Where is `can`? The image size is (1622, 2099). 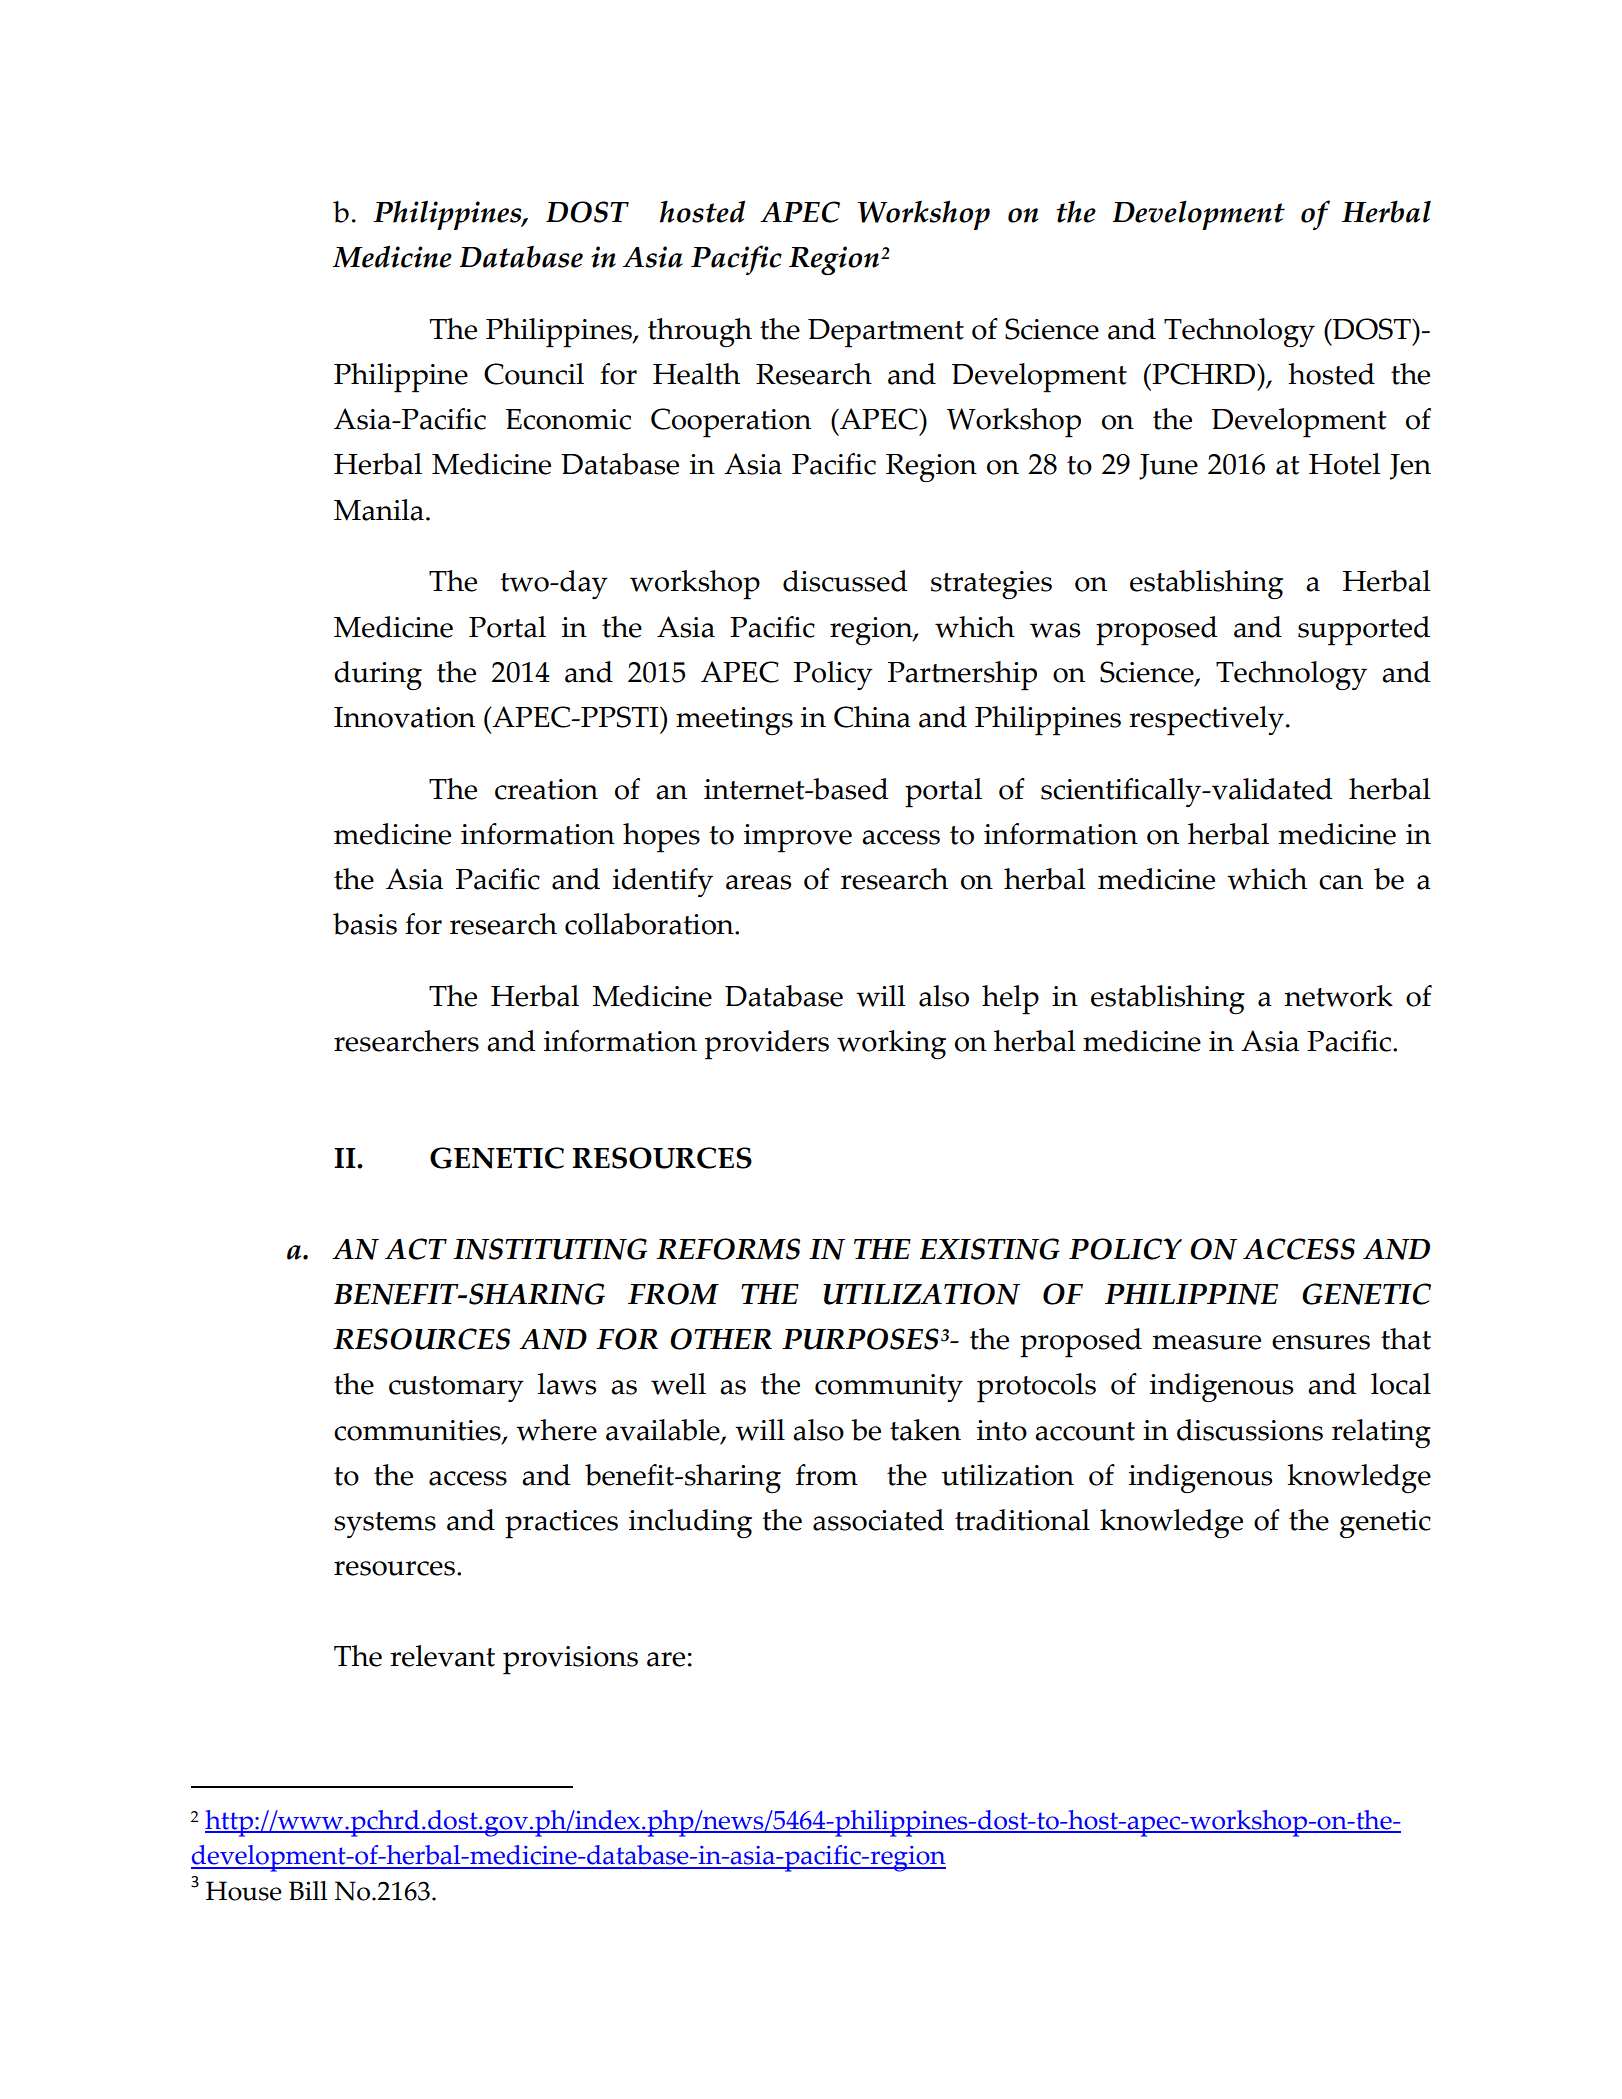 can is located at coordinates (1341, 882).
